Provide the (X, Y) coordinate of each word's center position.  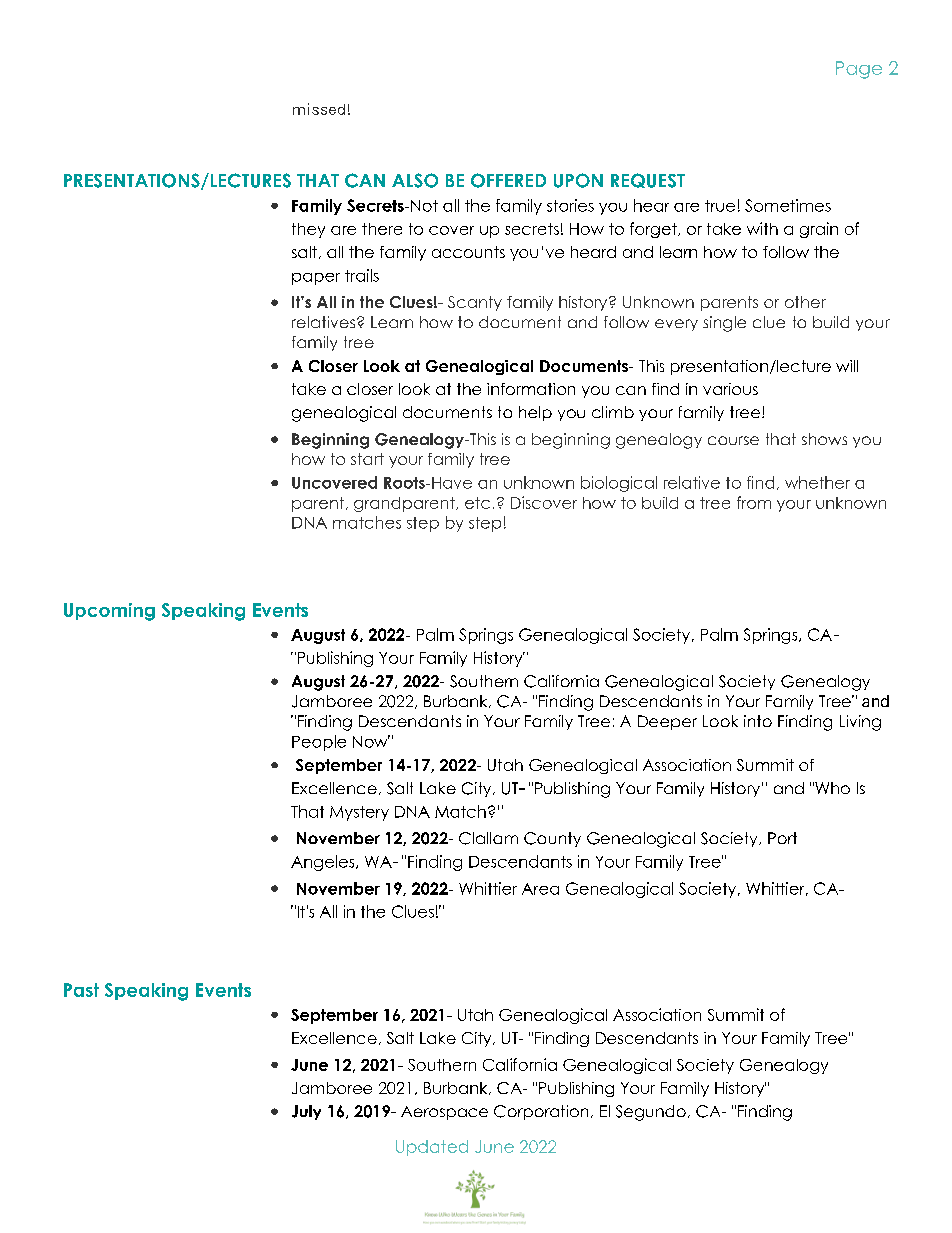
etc (477, 503)
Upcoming (109, 612)
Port (782, 838)
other (805, 302)
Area (540, 889)
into (758, 721)
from (754, 502)
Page (859, 70)
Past (81, 990)
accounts (468, 252)
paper (316, 279)
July (306, 1112)
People (319, 743)
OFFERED (508, 180)
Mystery (359, 813)
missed (319, 109)
